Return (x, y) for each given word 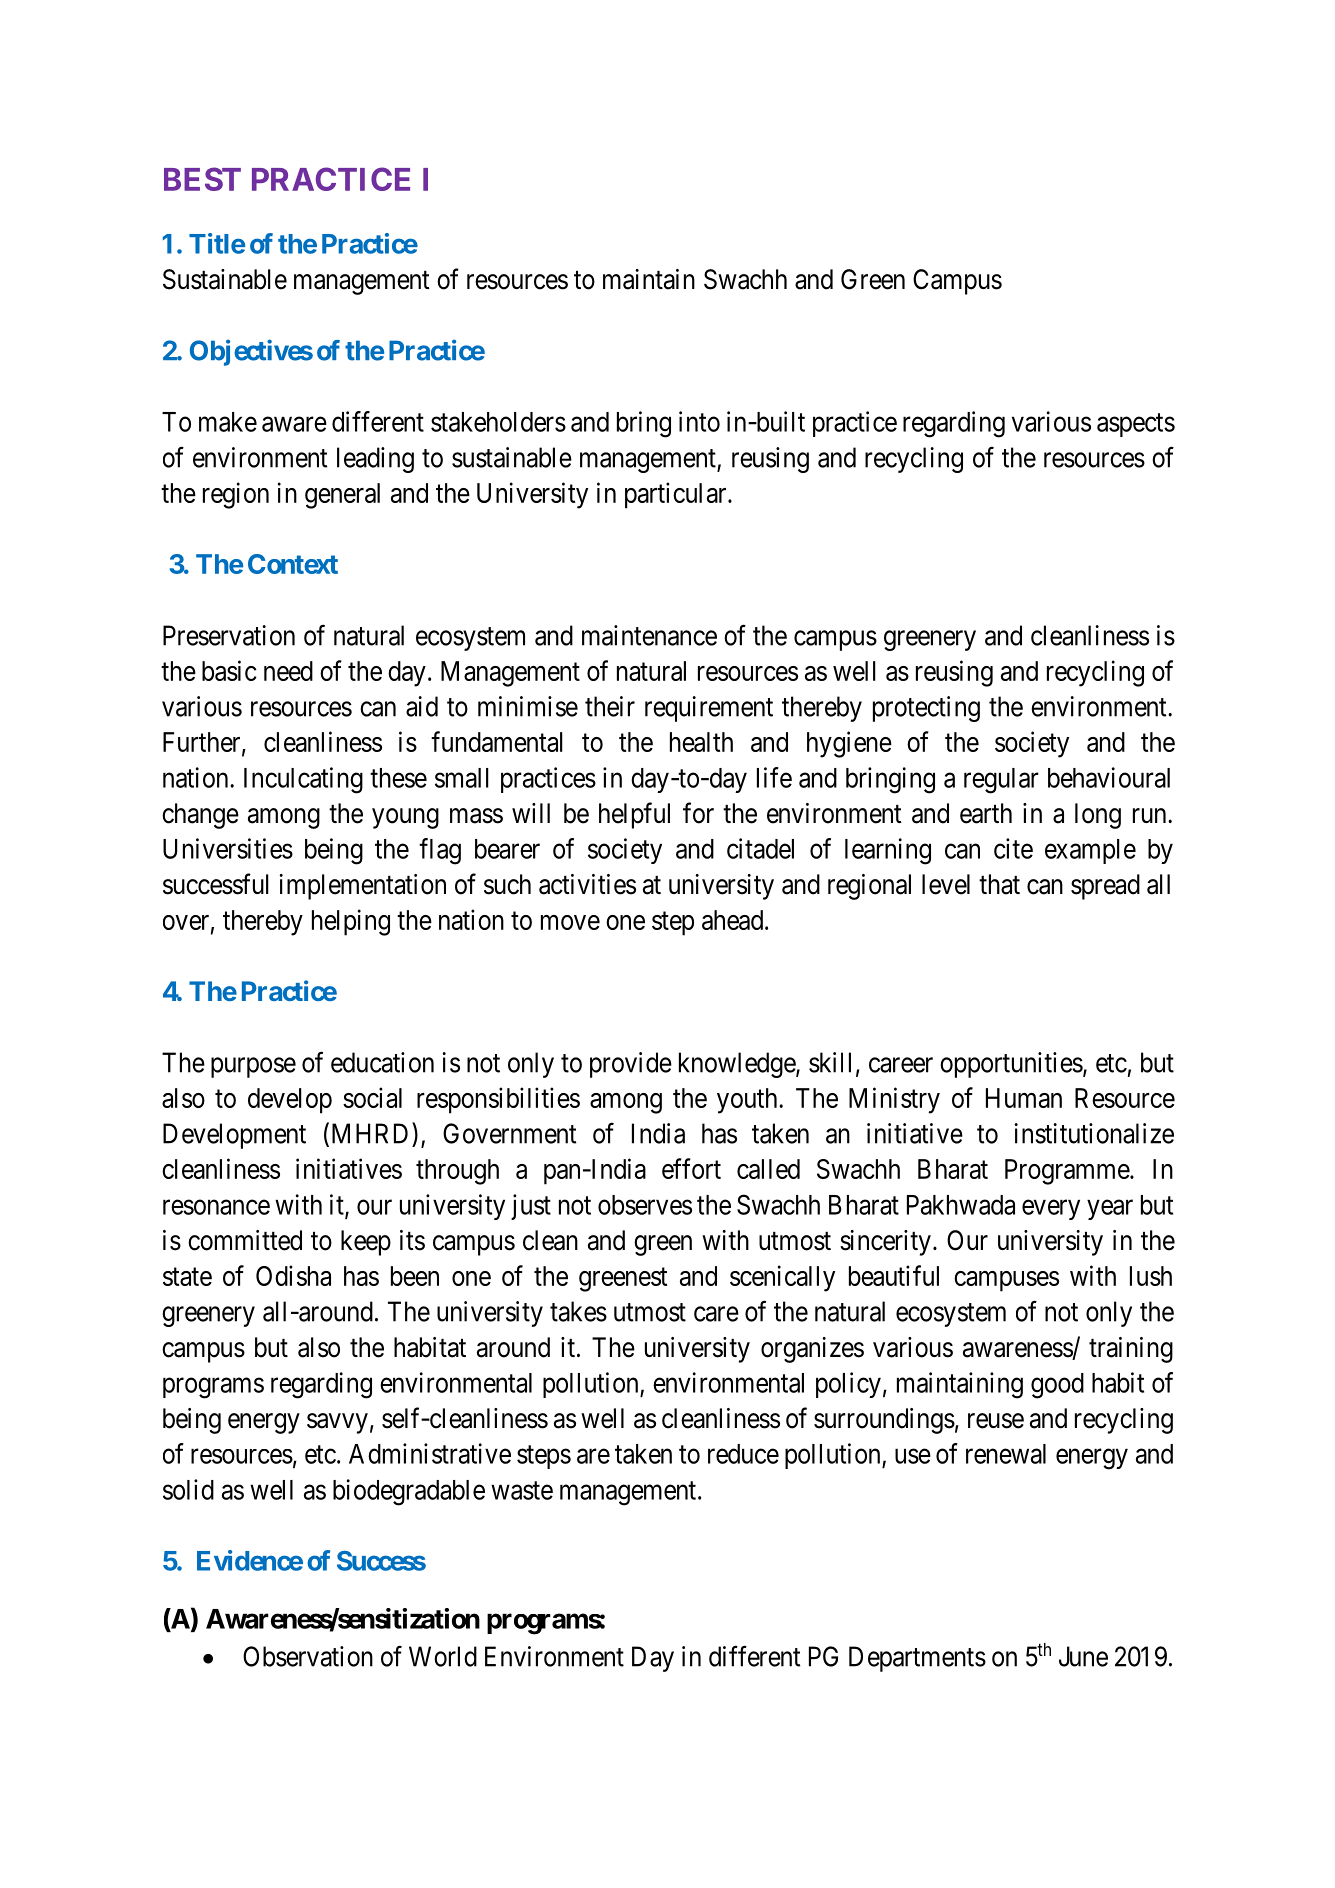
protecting (926, 709)
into (699, 421)
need (288, 671)
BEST (202, 179)
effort (691, 1168)
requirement (709, 709)
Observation (308, 1656)
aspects (1136, 425)
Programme (1068, 1172)
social (372, 1097)
